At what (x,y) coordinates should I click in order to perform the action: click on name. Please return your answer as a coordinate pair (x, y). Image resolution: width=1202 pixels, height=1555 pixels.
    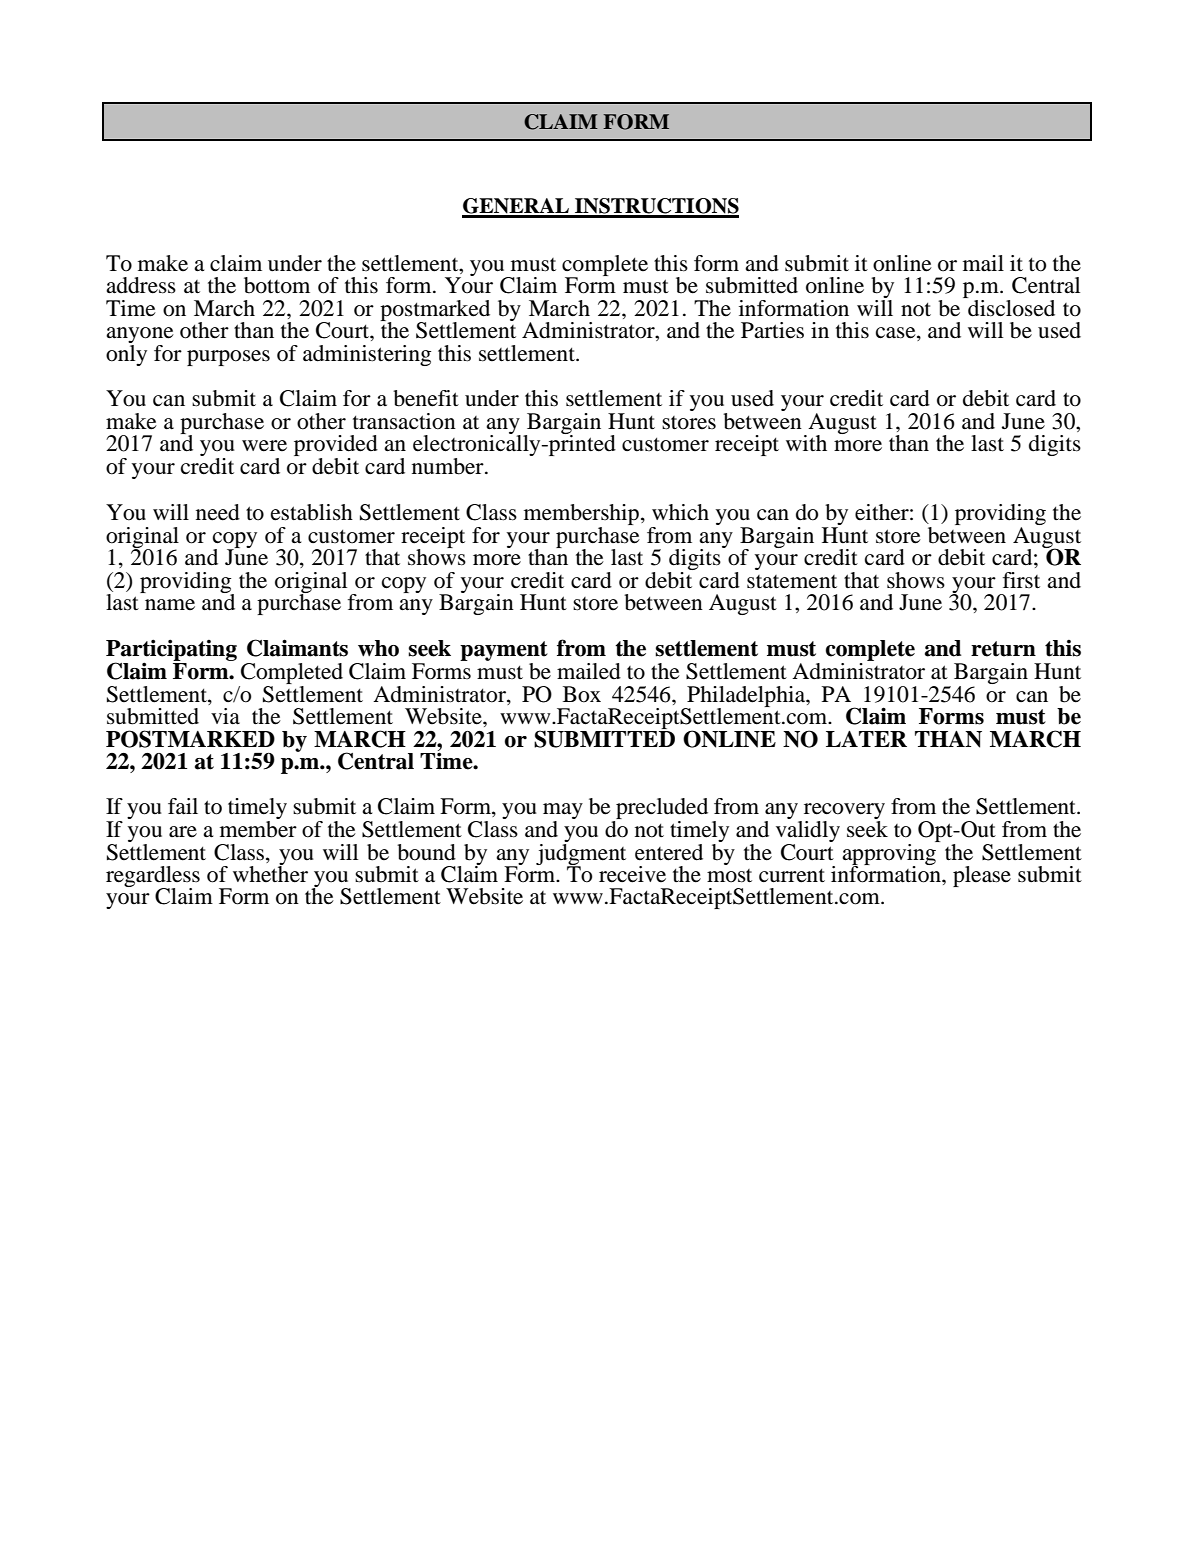
    Looking at the image, I should click on (170, 605).
